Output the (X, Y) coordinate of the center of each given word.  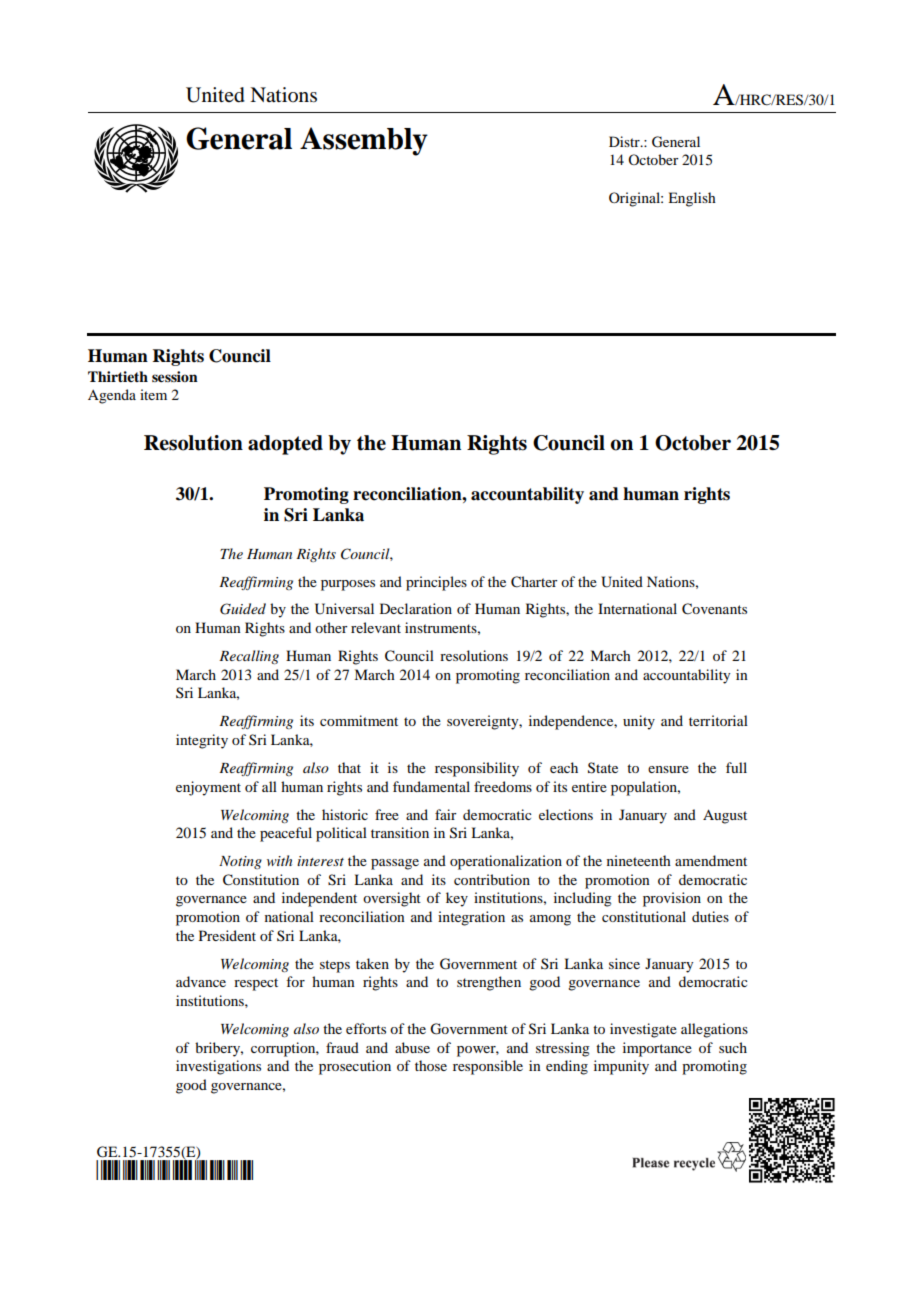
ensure (668, 769)
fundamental (431, 786)
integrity (202, 741)
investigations (218, 1067)
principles (436, 583)
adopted (285, 445)
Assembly (364, 141)
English (692, 199)
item (153, 394)
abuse (412, 1047)
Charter (534, 582)
